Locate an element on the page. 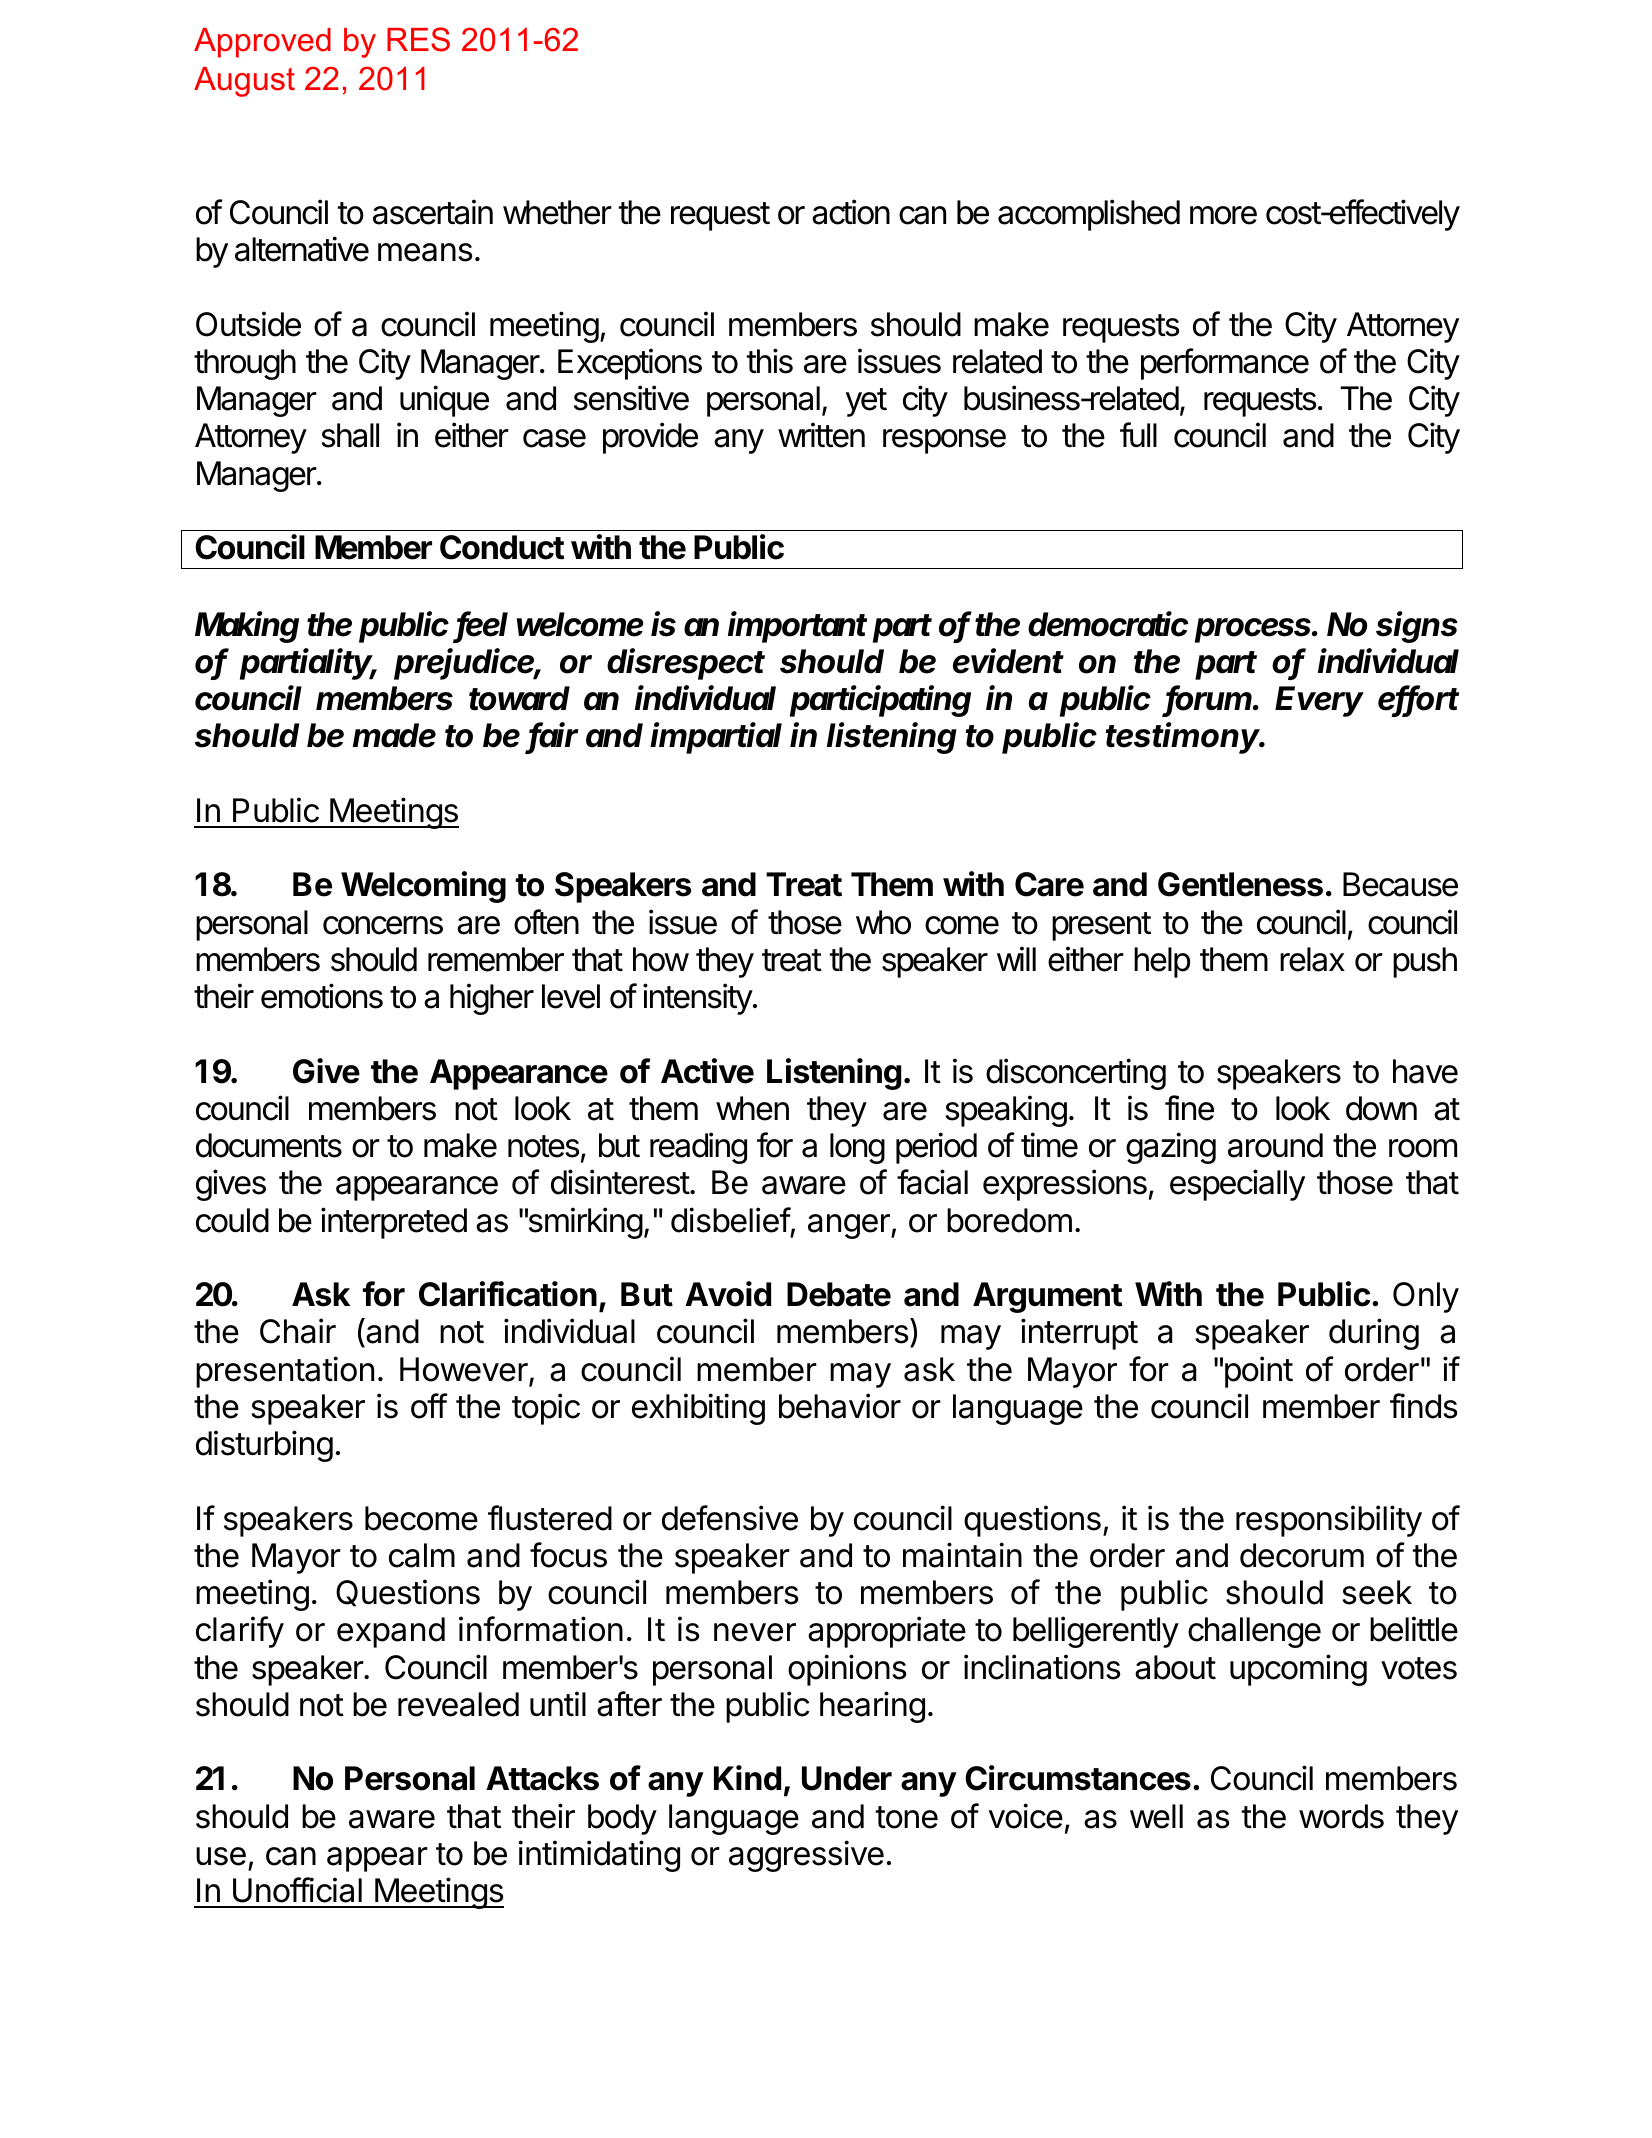  action is located at coordinates (851, 212).
